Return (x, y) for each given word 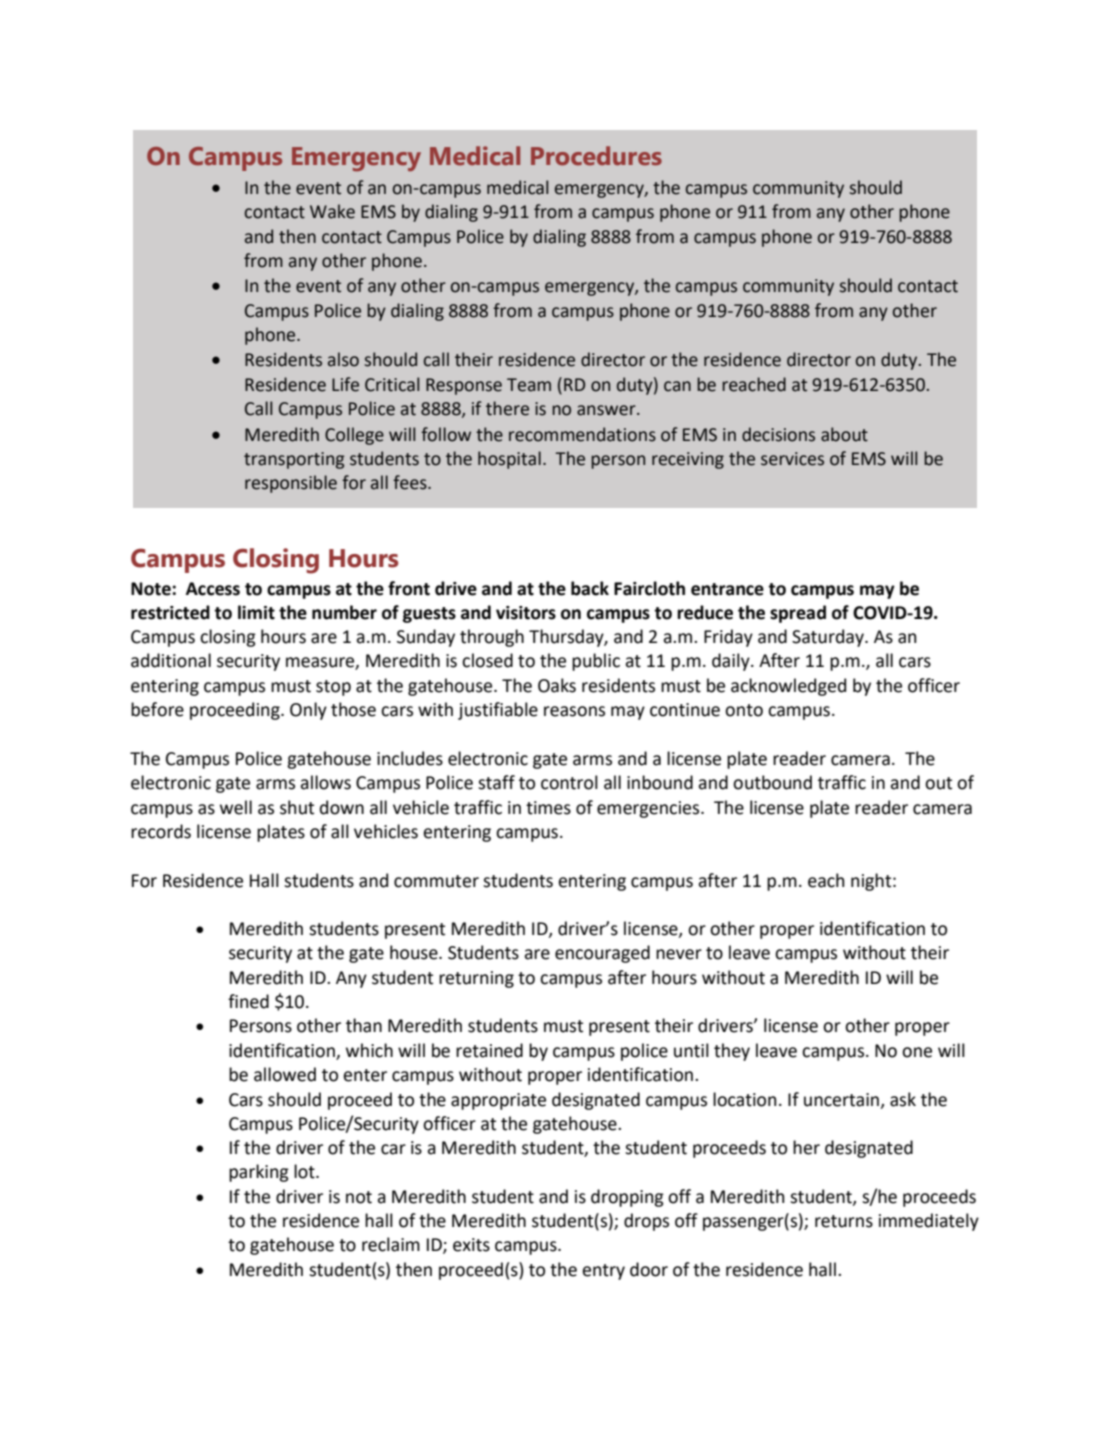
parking (259, 1173)
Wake (332, 211)
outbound (772, 782)
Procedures (596, 156)
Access (213, 589)
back (590, 588)
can (677, 386)
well (236, 807)
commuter (436, 881)
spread (798, 614)
